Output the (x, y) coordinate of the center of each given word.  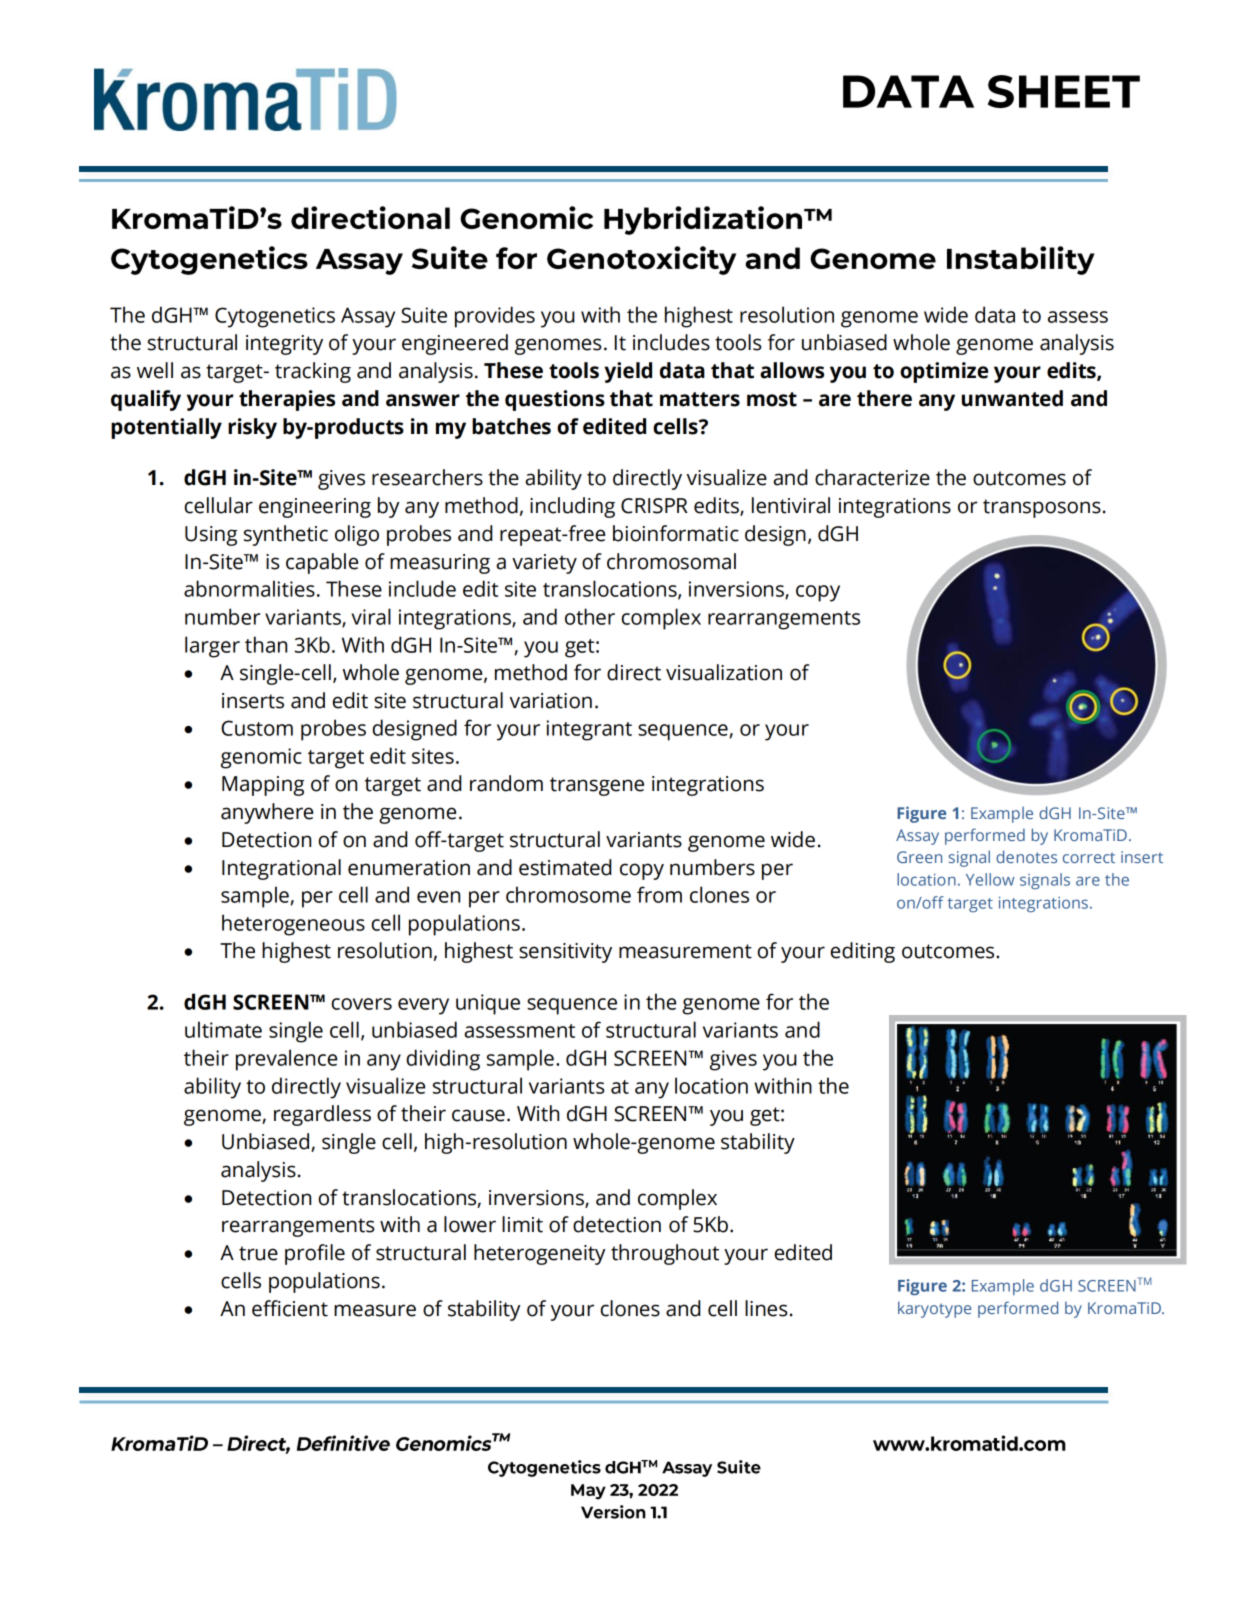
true (258, 1253)
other (590, 616)
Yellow (990, 879)
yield (628, 372)
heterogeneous (293, 925)
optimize (944, 372)
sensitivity (565, 953)
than (266, 644)
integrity (284, 345)
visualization (724, 672)
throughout (665, 1254)
